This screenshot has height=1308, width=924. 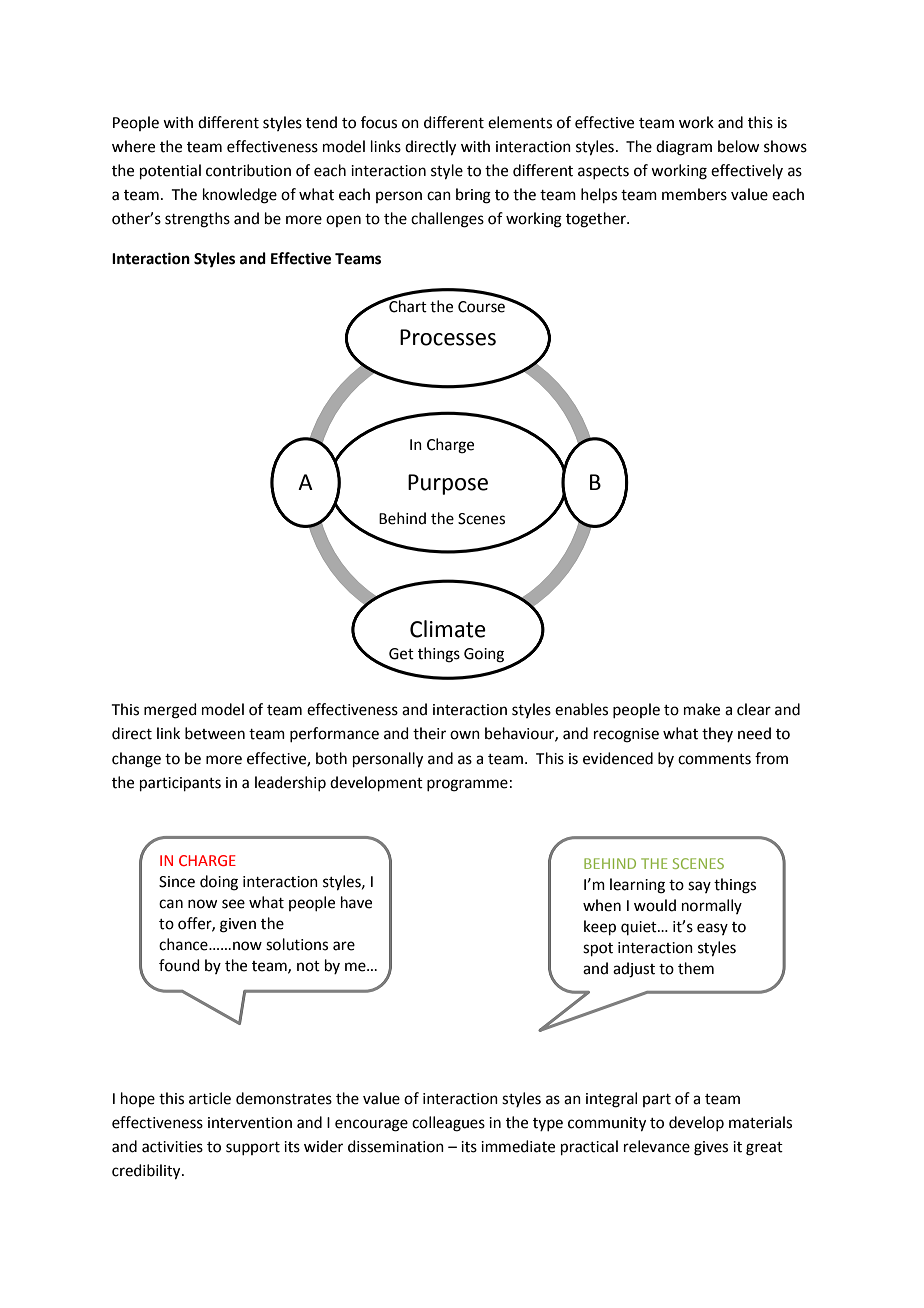 I want to click on bring, so click(x=473, y=196).
